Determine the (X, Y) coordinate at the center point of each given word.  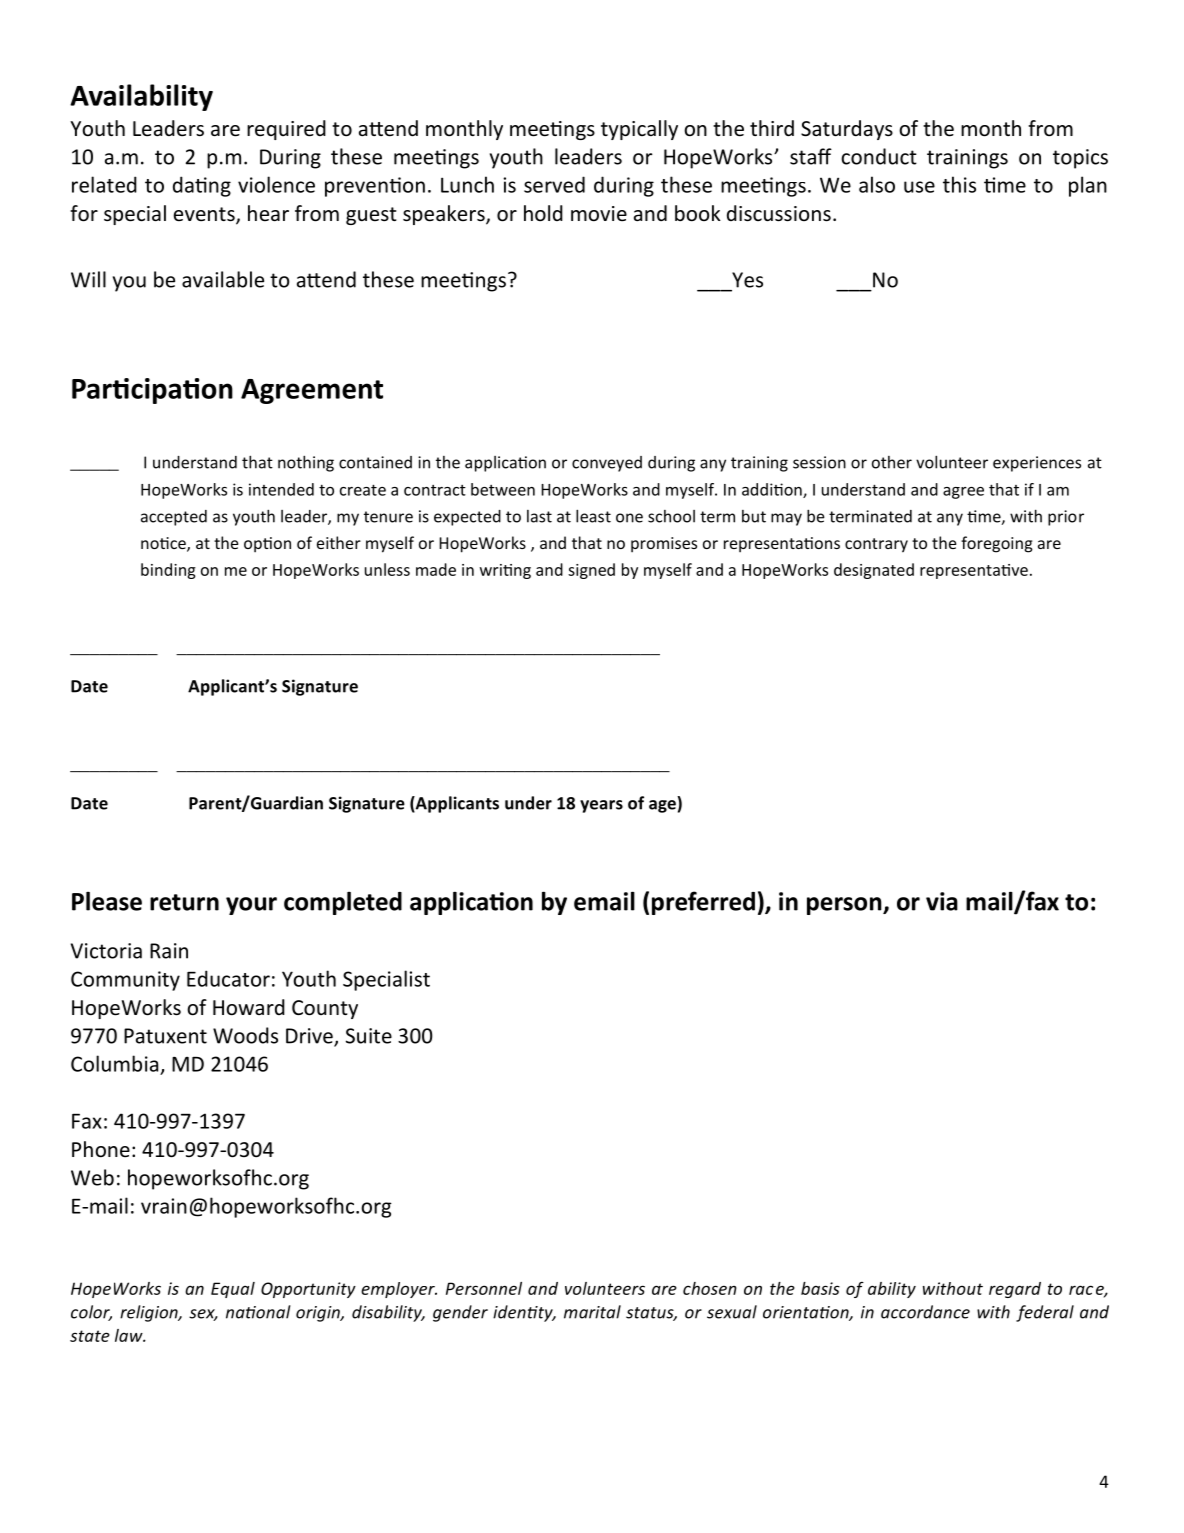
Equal (233, 1290)
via (942, 901)
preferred (703, 903)
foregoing (997, 544)
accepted (174, 518)
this (959, 184)
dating (202, 186)
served (554, 184)
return (184, 902)
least (593, 516)
